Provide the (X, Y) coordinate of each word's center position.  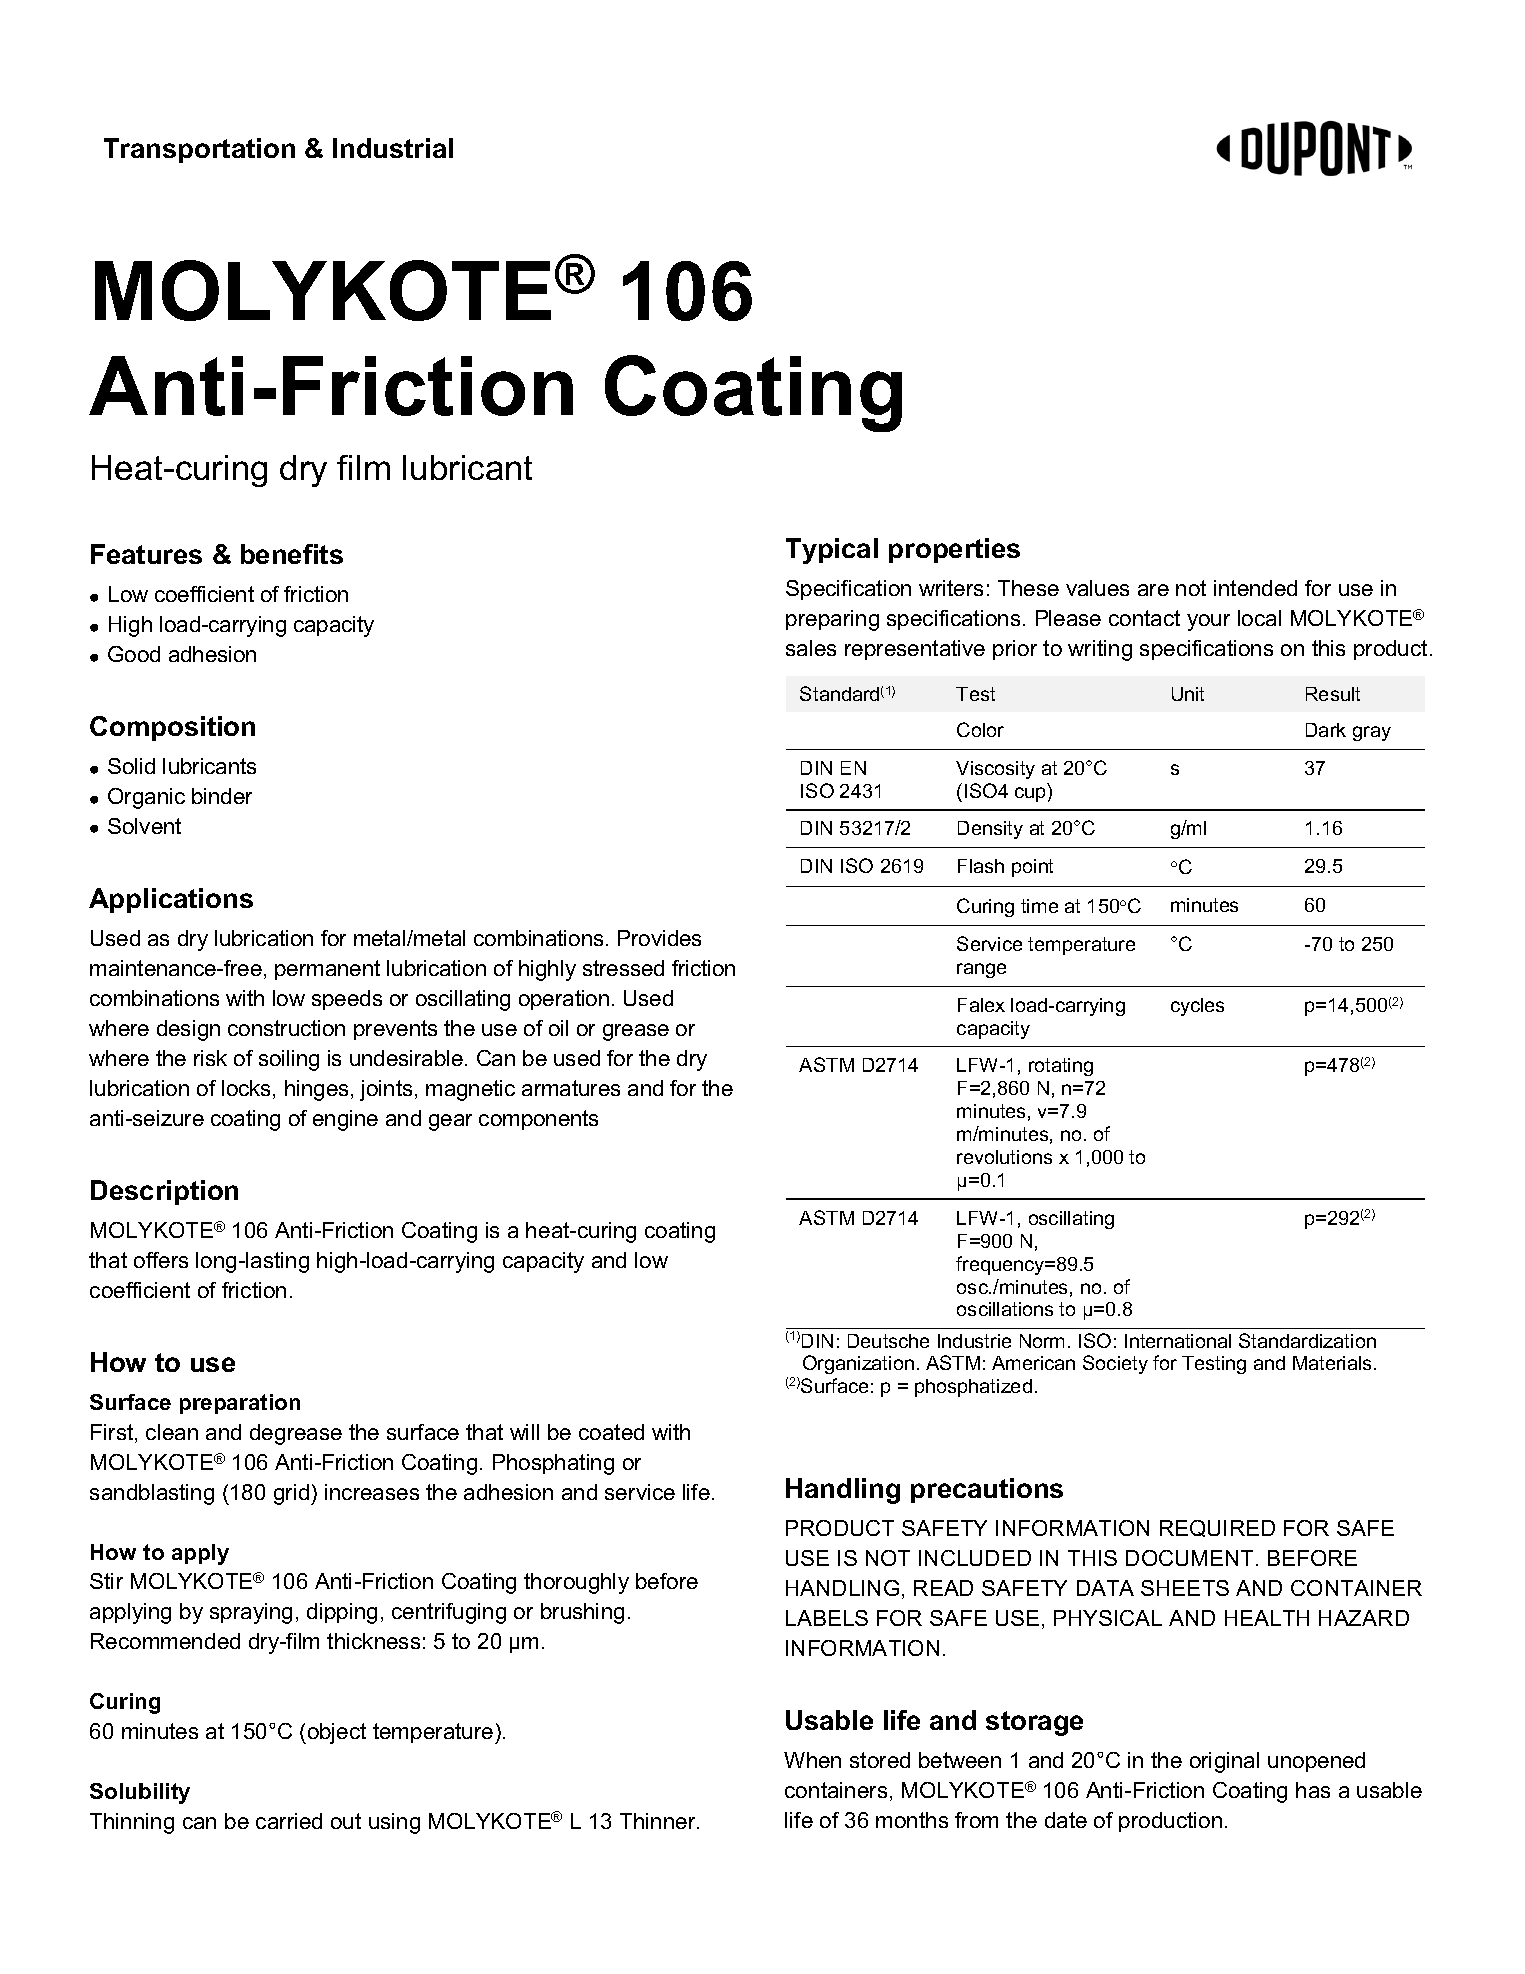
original (1224, 1762)
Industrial (393, 148)
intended (1255, 588)
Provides (659, 938)
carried (289, 1821)
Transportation (199, 150)
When (812, 1760)
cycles (1197, 1007)
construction (286, 1028)
